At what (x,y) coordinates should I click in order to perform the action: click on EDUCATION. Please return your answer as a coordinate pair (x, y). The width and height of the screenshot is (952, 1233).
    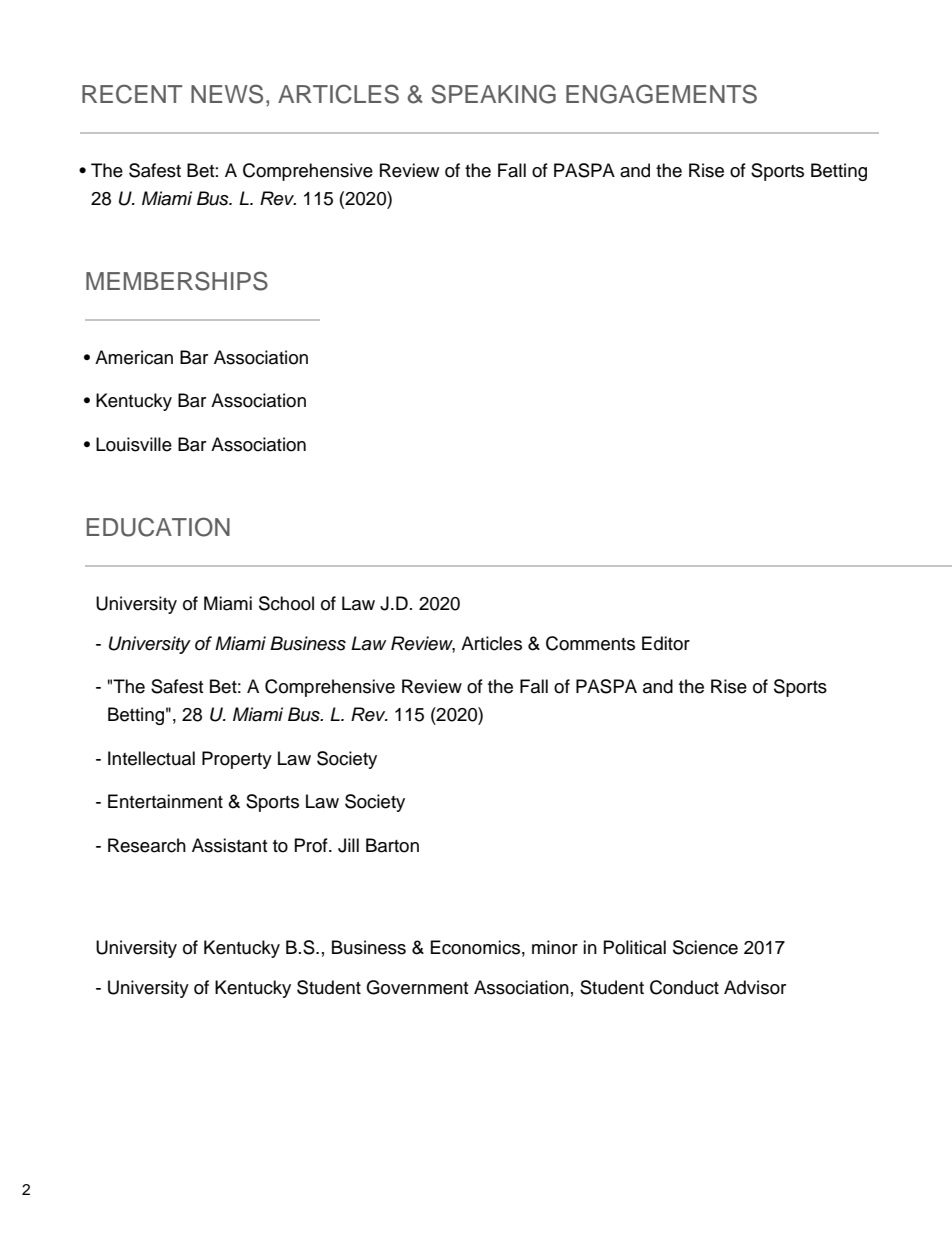
    Looking at the image, I should click on (158, 527).
